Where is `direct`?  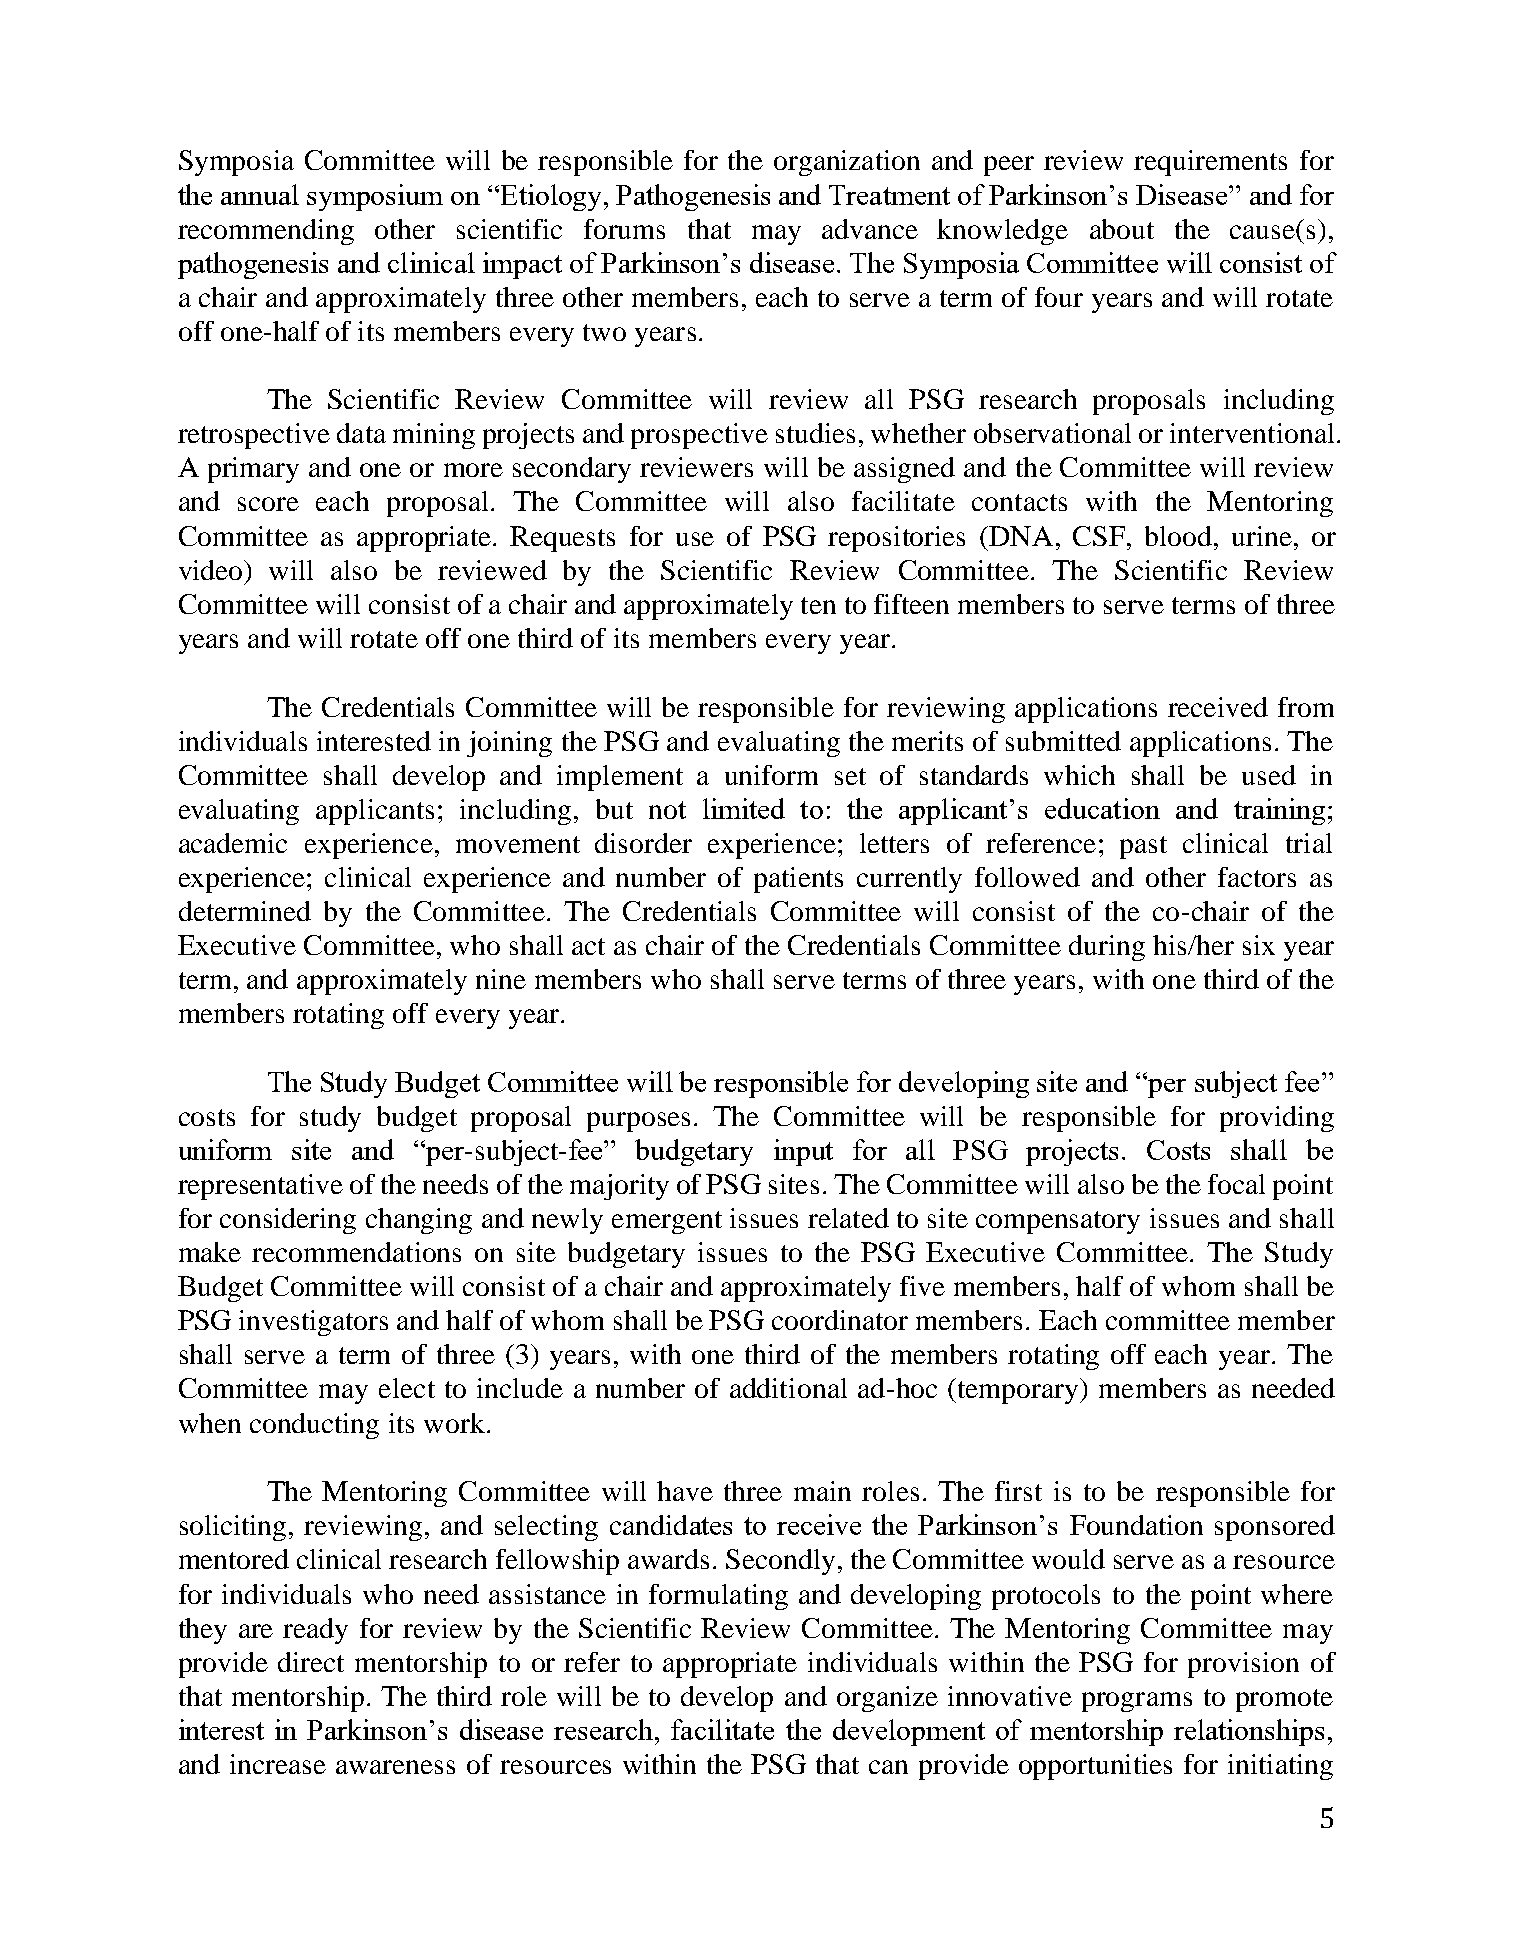 direct is located at coordinates (311, 1662).
